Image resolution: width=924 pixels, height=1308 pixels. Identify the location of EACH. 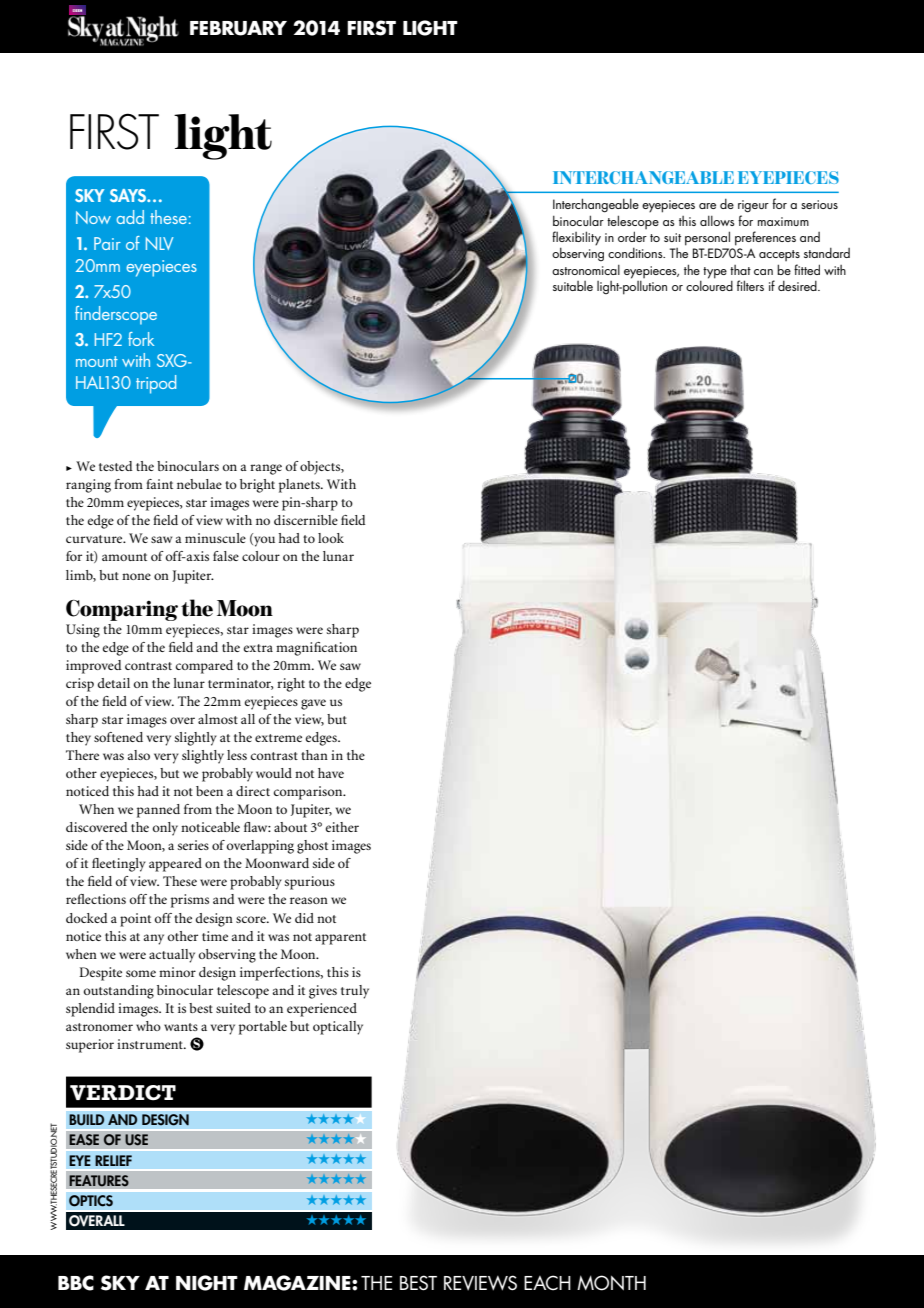
(547, 1283).
